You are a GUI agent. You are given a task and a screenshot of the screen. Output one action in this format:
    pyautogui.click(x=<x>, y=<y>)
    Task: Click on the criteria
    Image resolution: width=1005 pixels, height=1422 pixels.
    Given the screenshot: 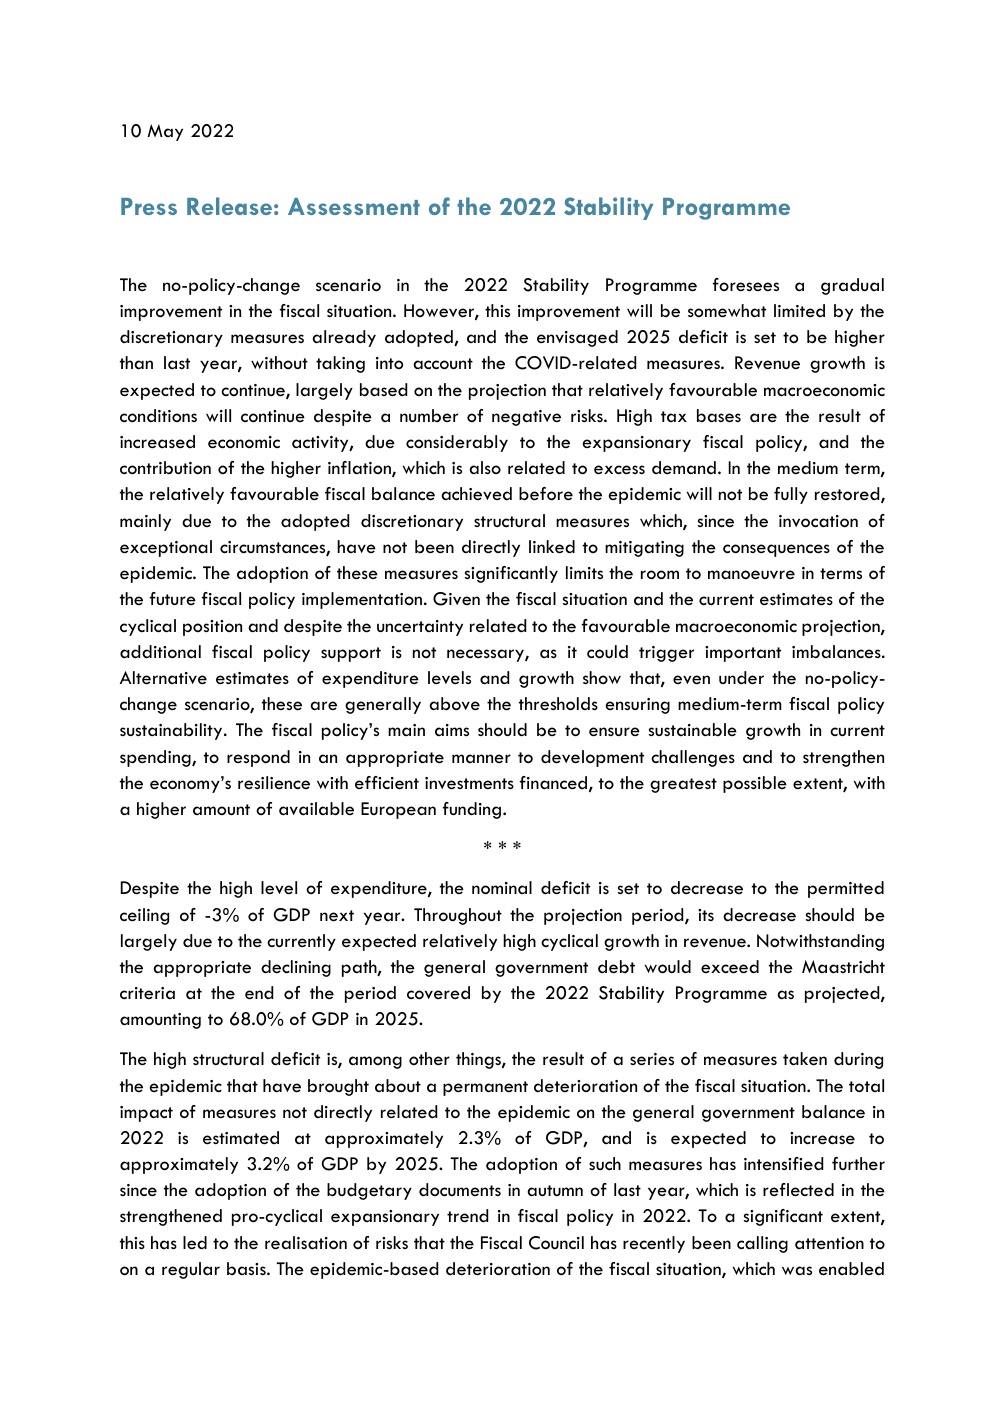 What is the action you would take?
    pyautogui.click(x=147, y=993)
